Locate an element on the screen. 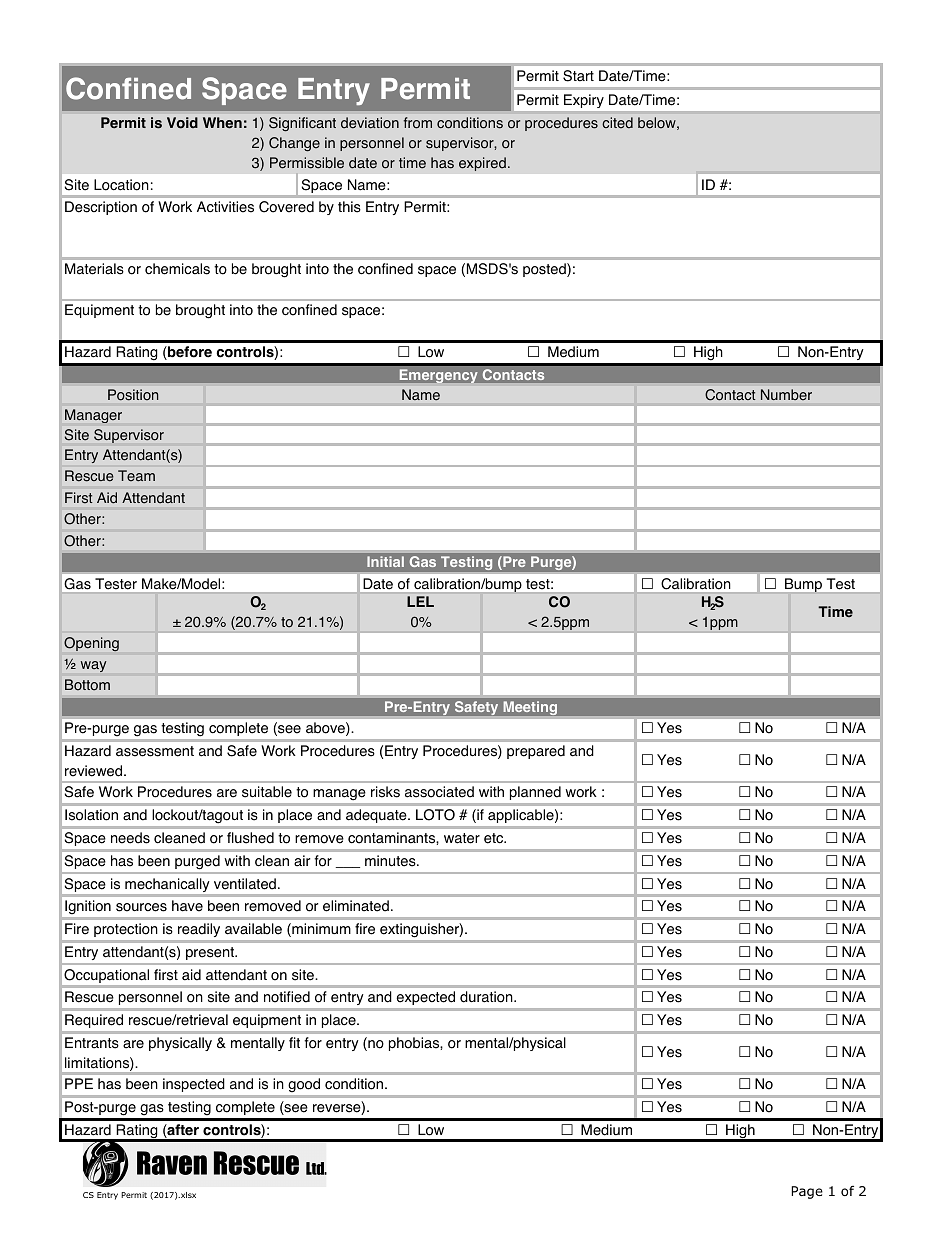 The image size is (952, 1233). inspected is located at coordinates (193, 1085).
